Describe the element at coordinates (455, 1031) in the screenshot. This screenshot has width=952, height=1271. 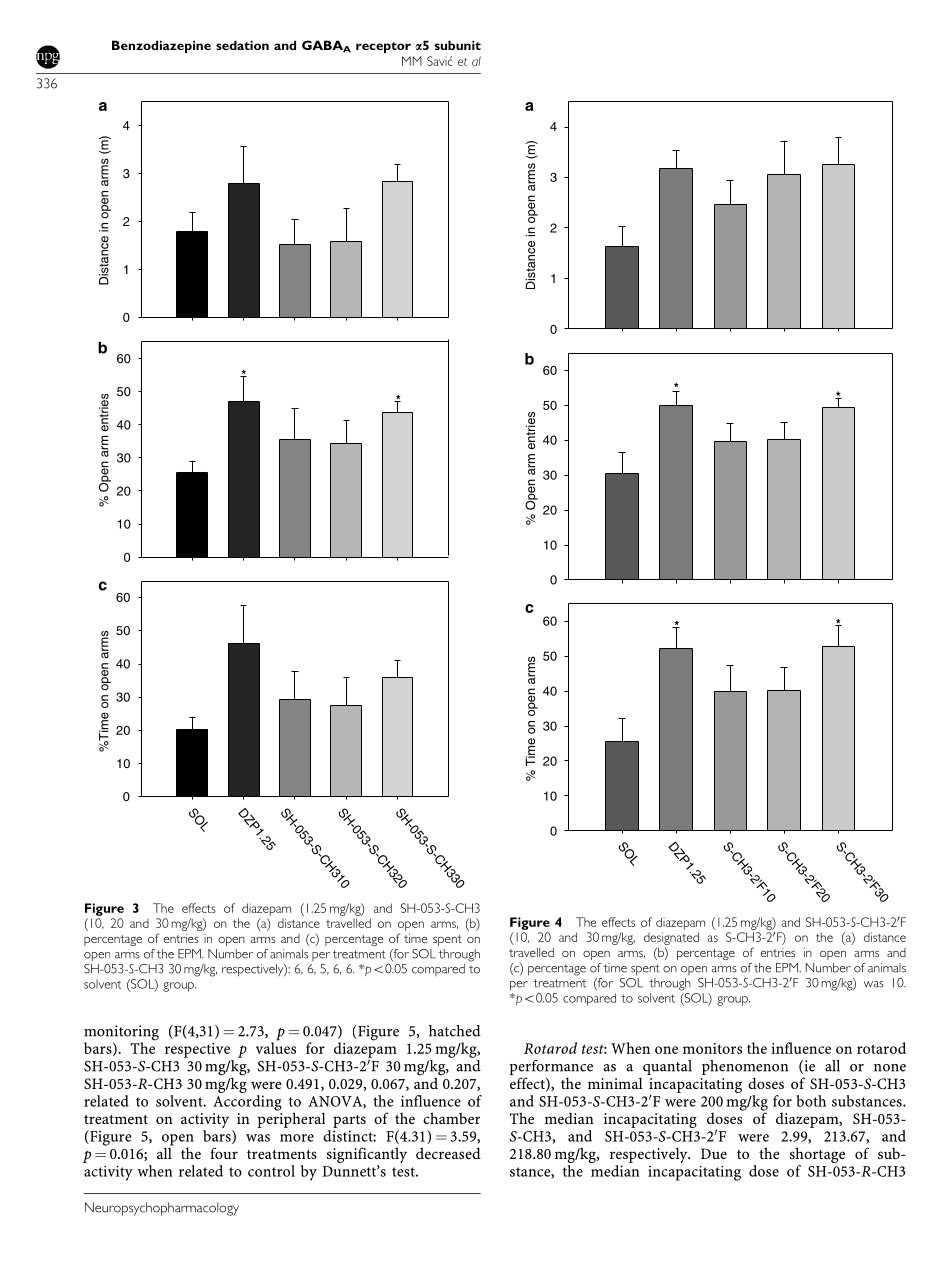
I see `hatched` at that location.
